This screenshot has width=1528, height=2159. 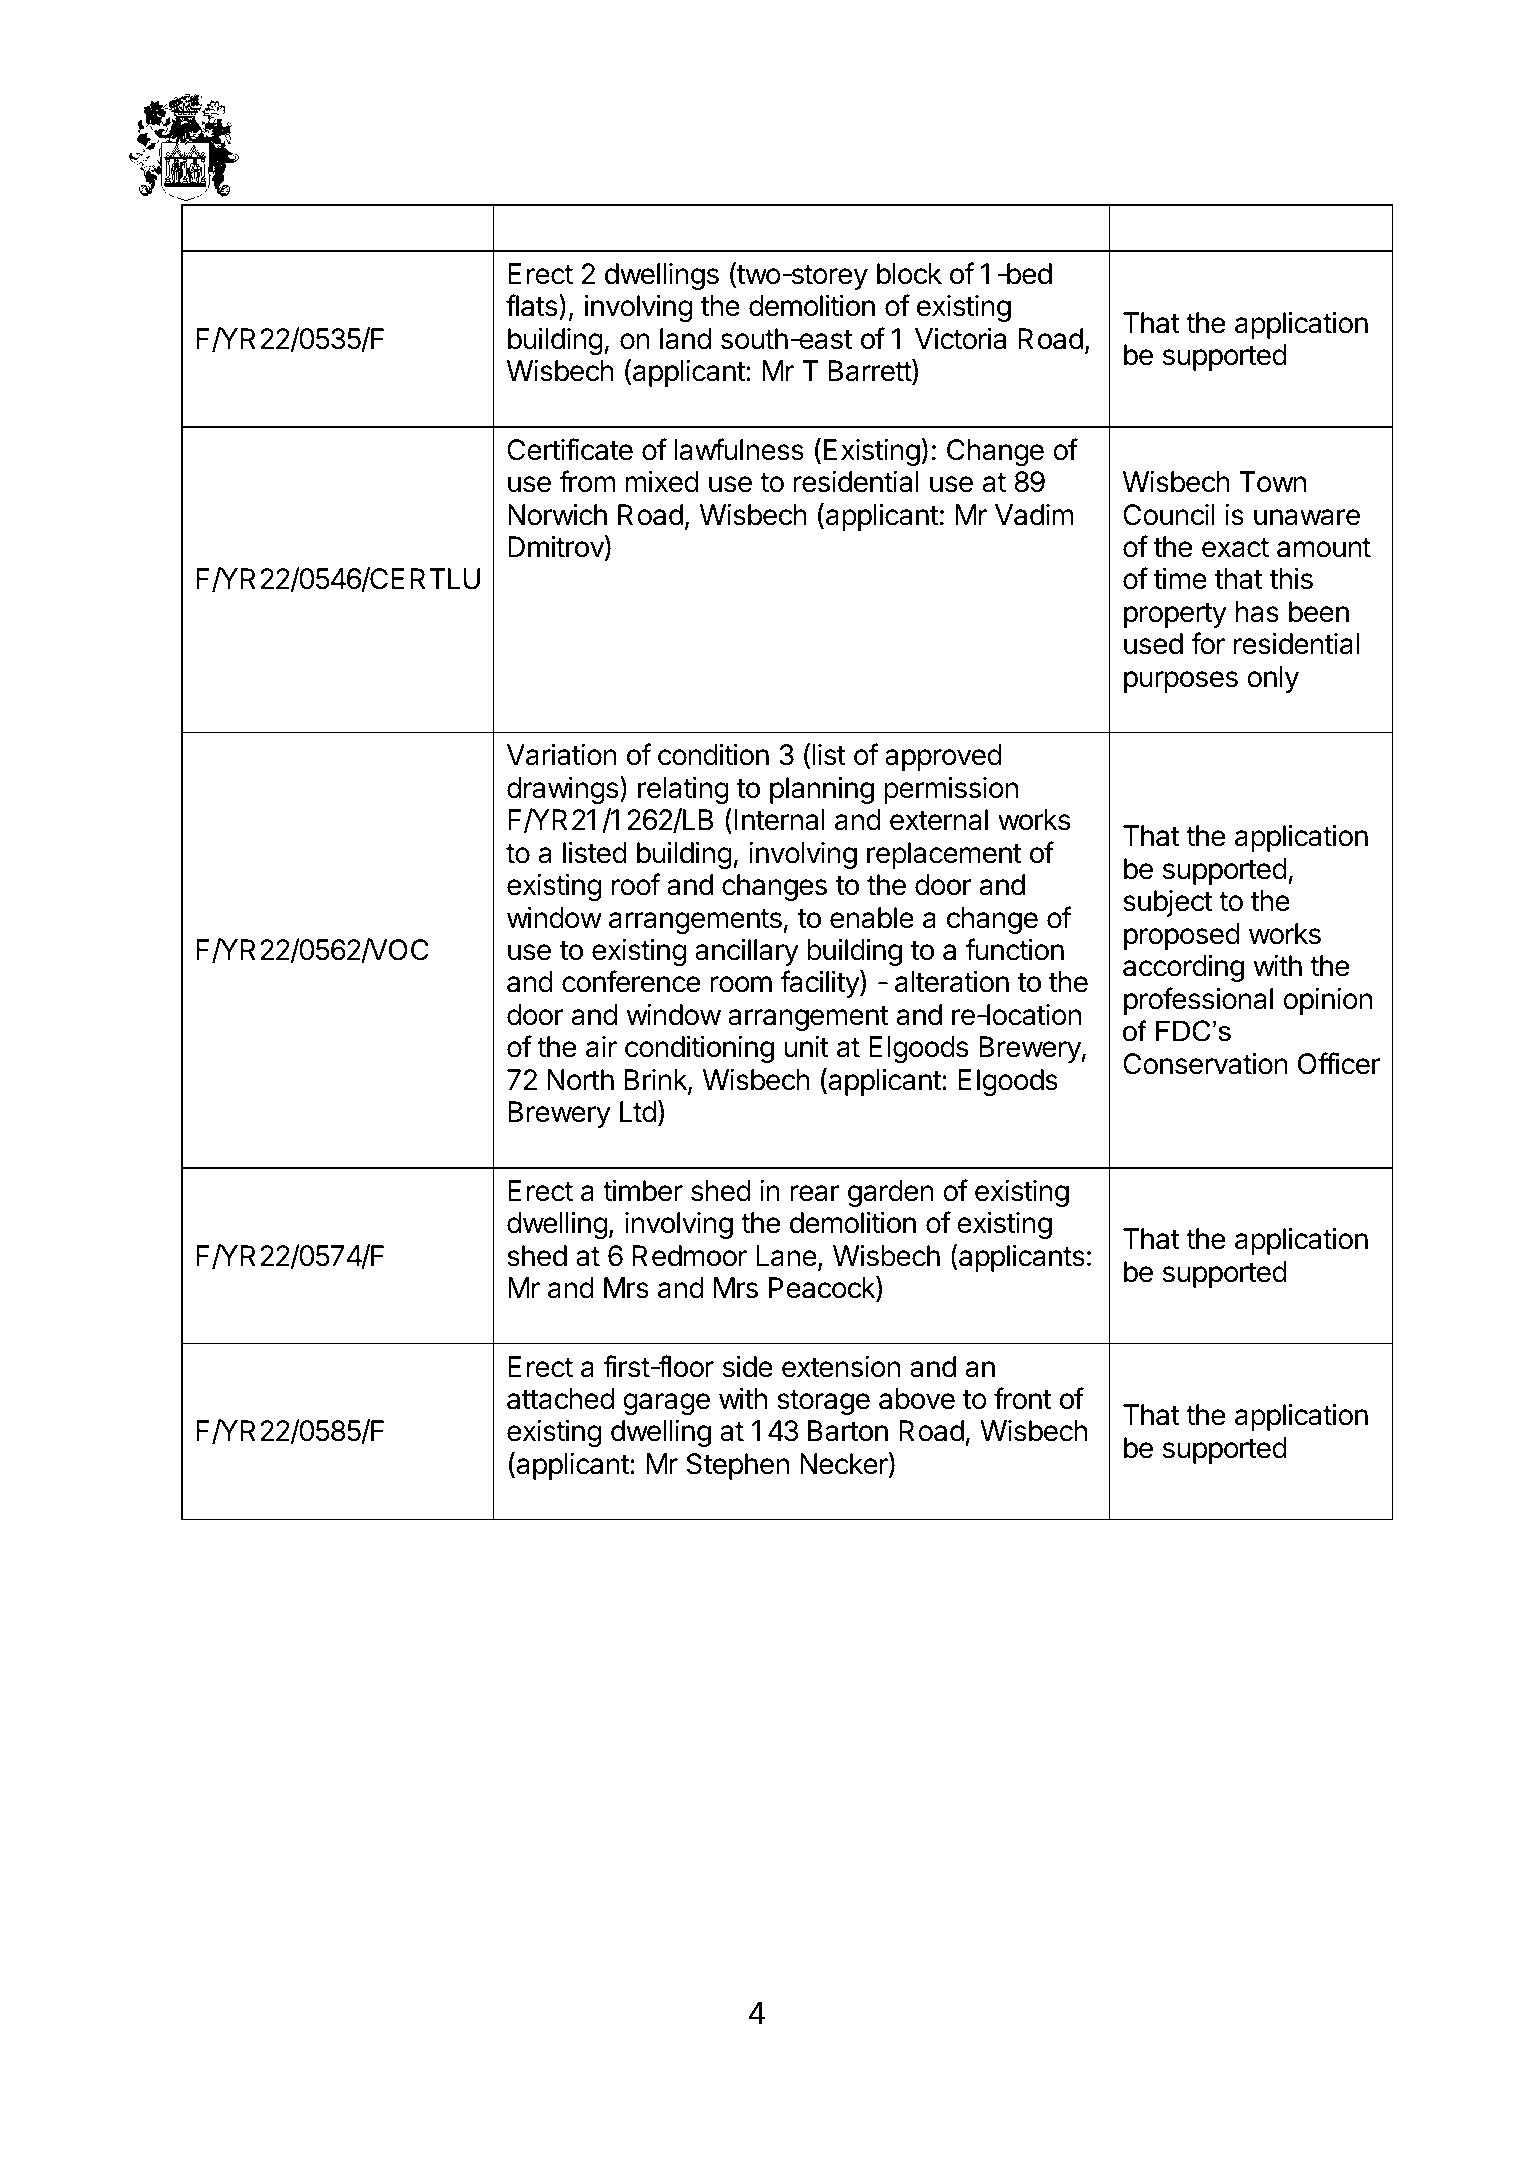 I want to click on Norwich, so click(x=557, y=515).
